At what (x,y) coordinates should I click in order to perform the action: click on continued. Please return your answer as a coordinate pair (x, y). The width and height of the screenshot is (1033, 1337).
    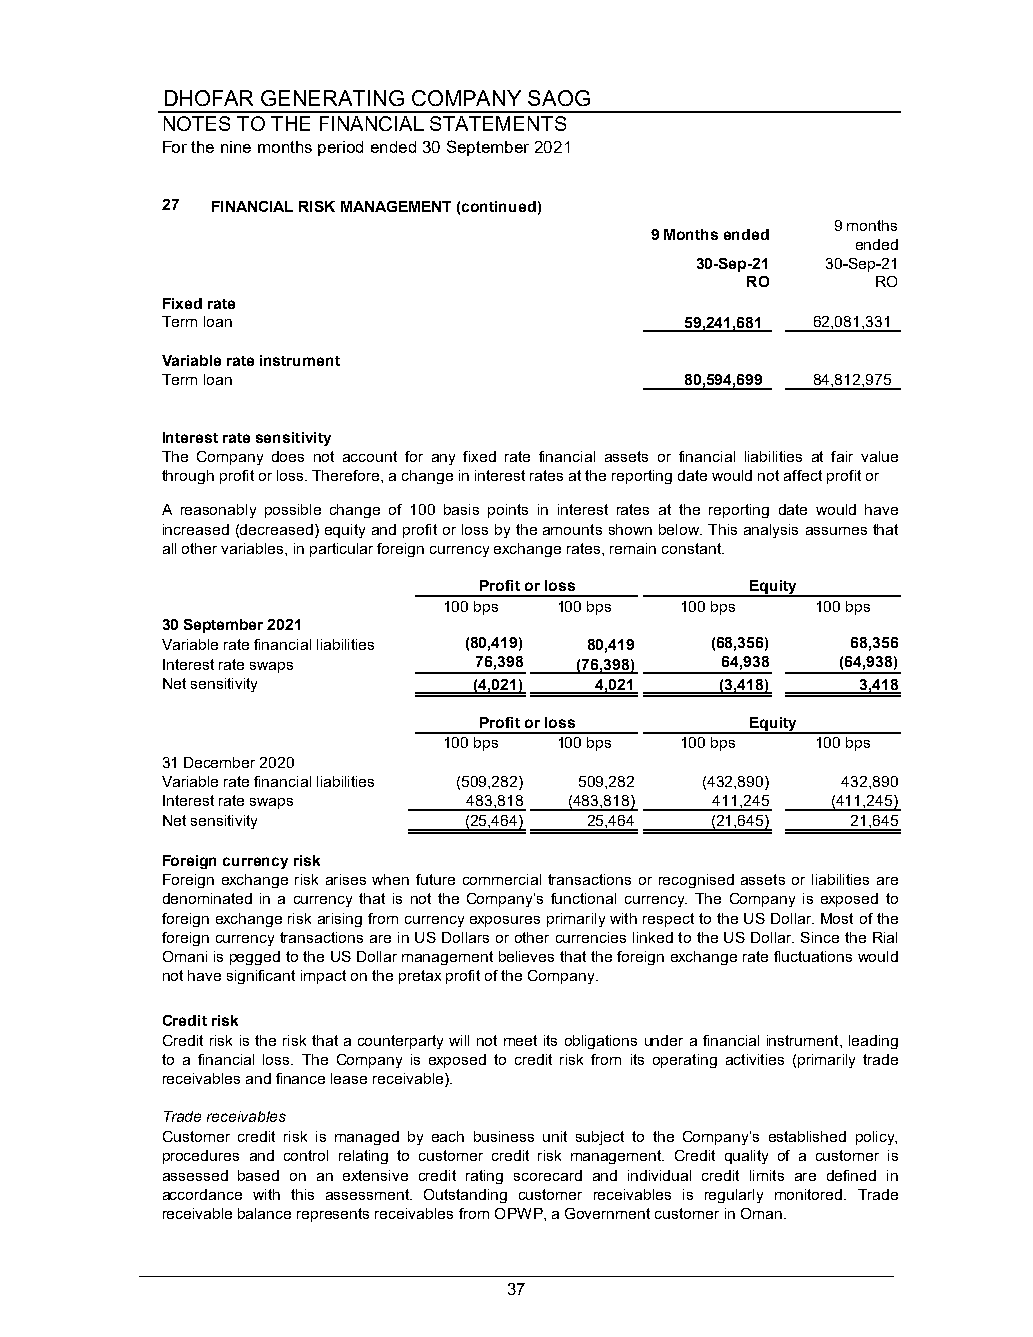
    Looking at the image, I should click on (499, 206).
